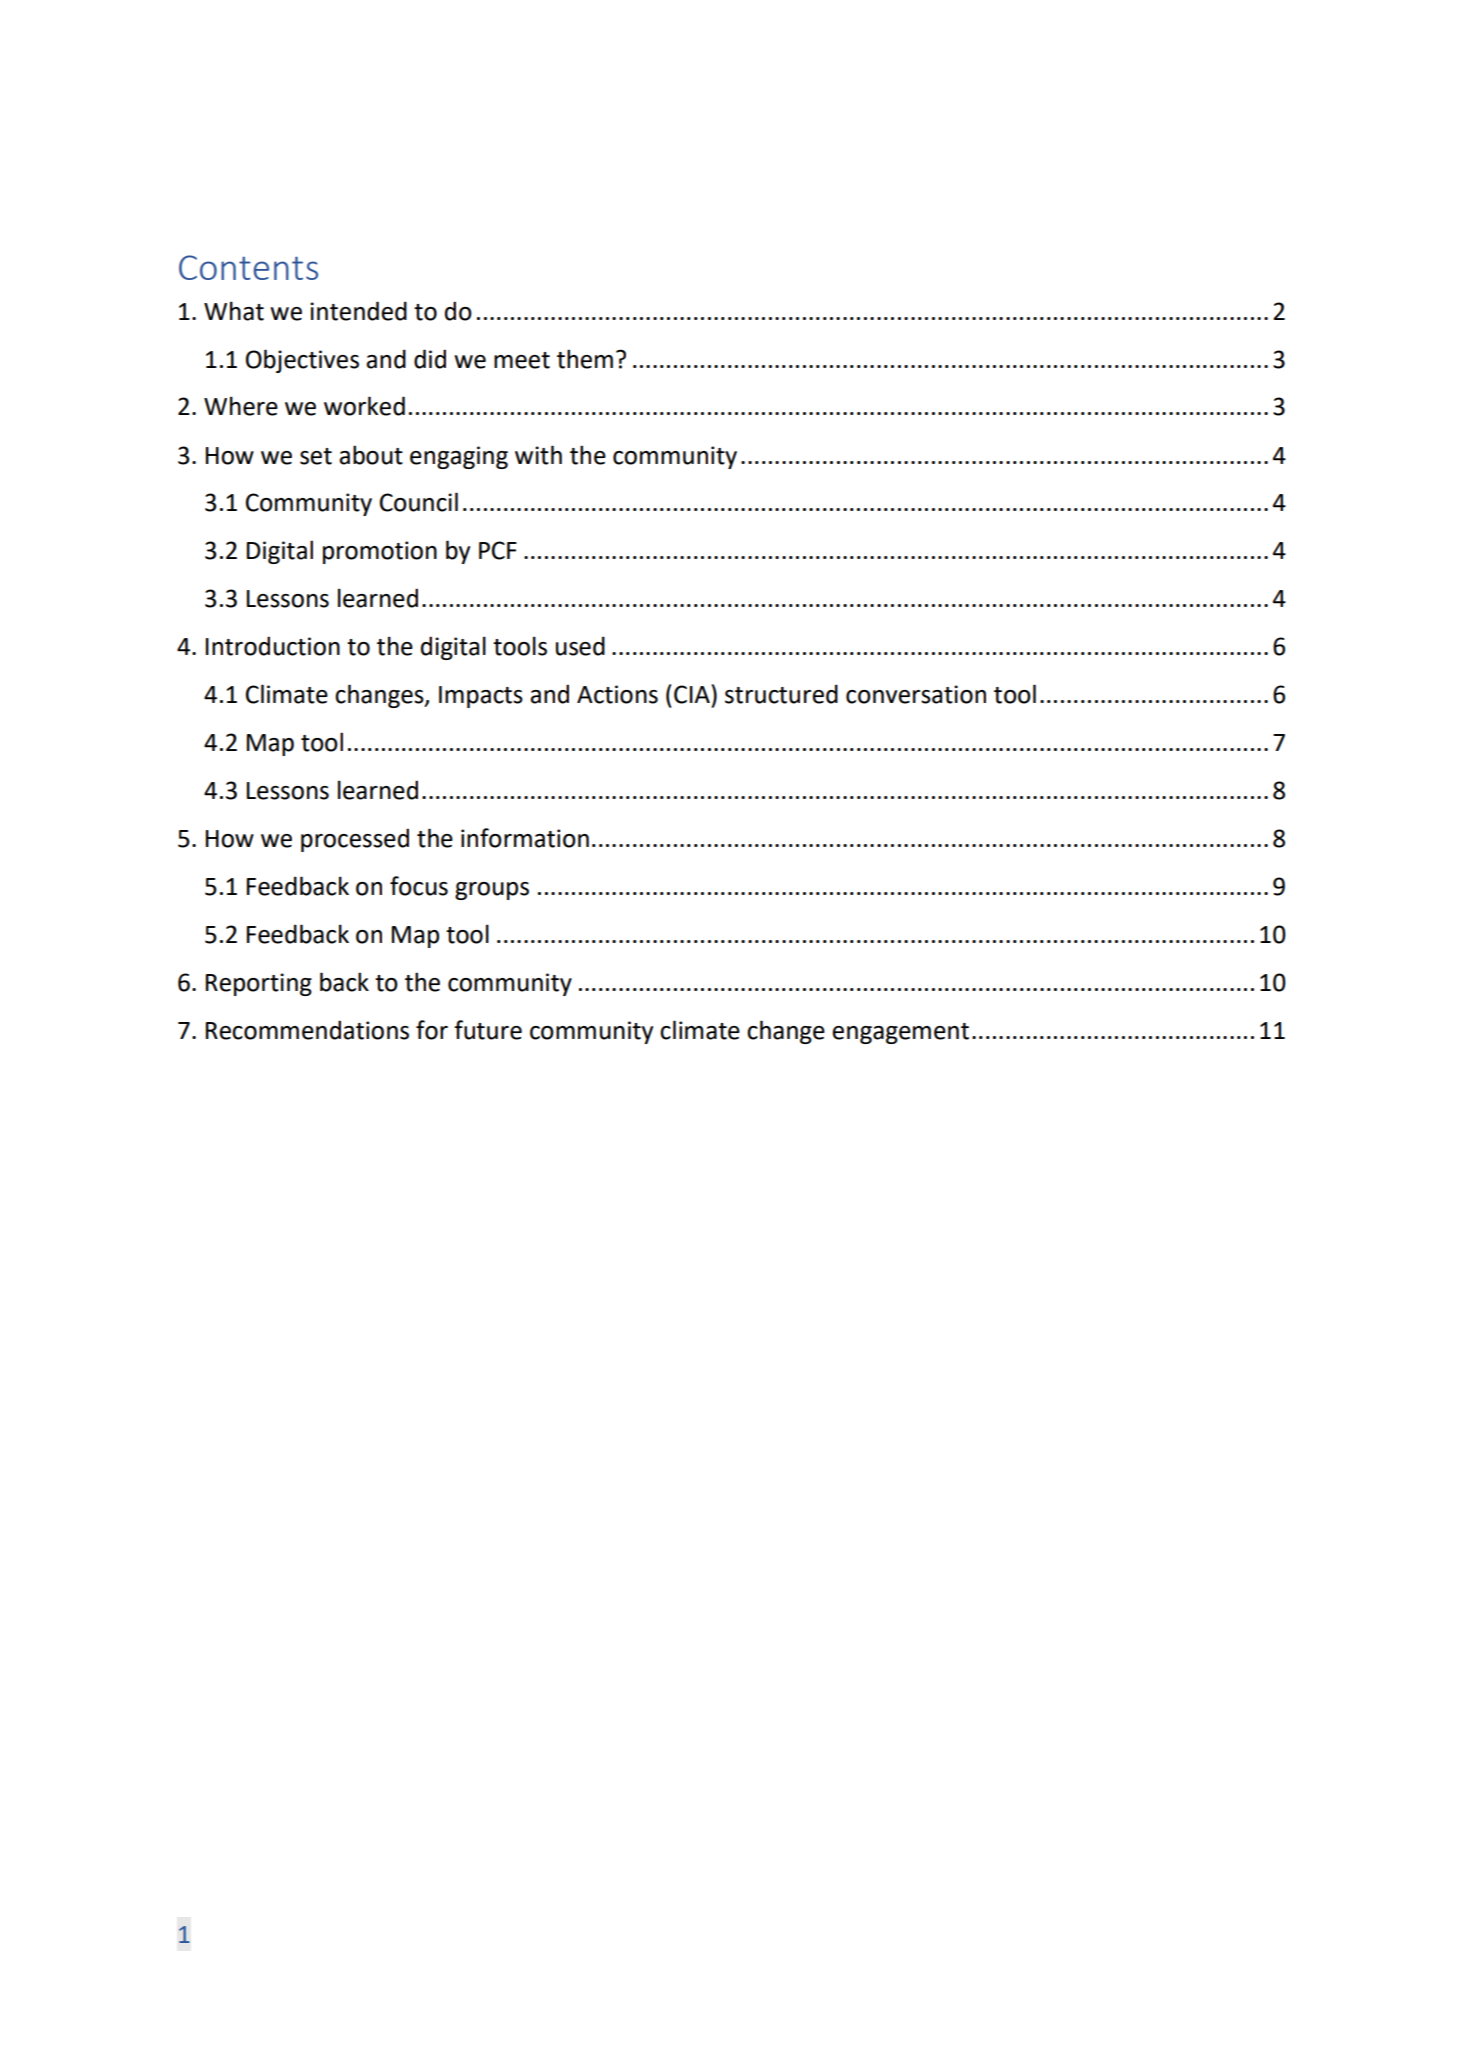 Image resolution: width=1464 pixels, height=2070 pixels. What do you see at coordinates (488, 1030) in the image?
I see `future` at bounding box center [488, 1030].
